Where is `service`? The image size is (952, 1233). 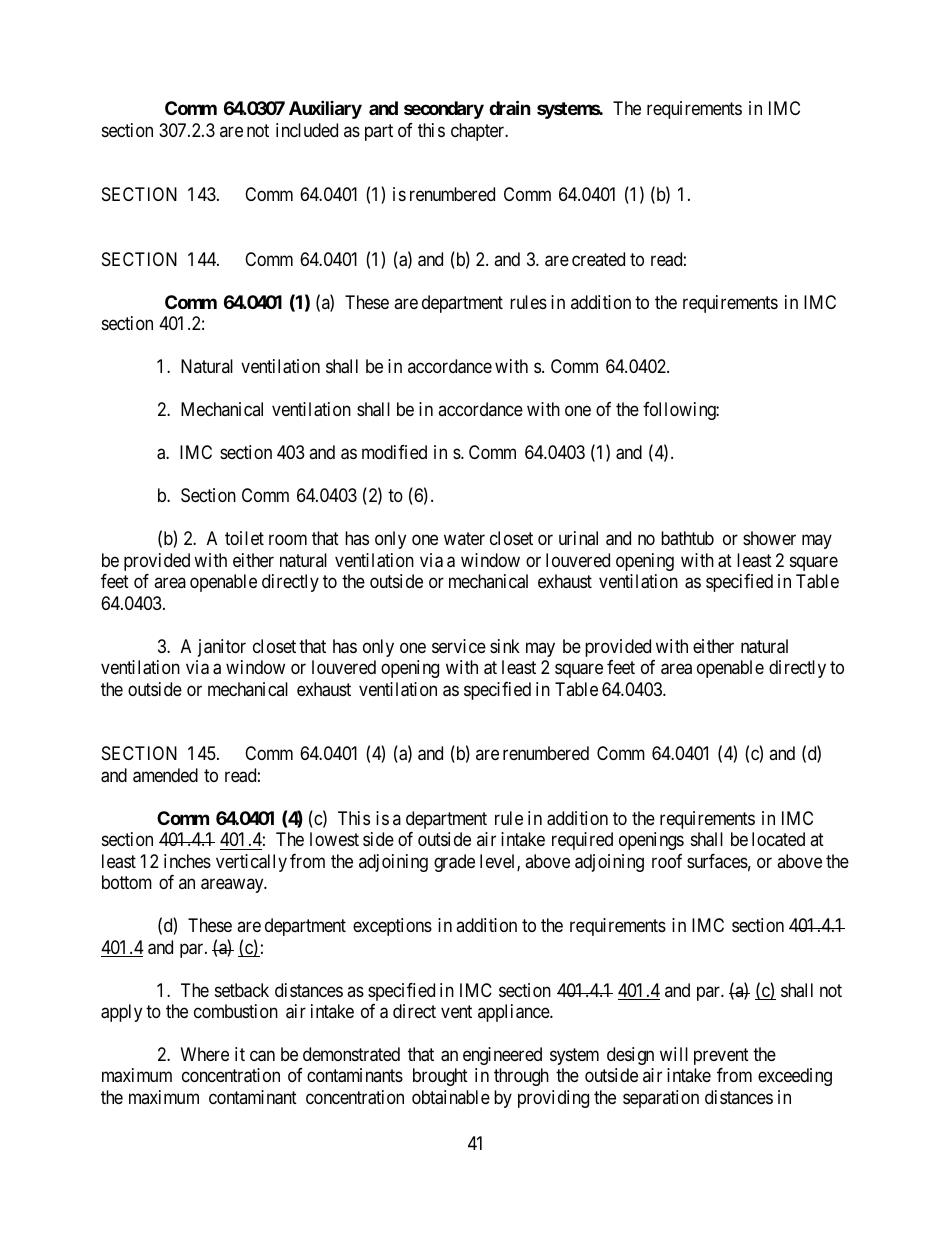 service is located at coordinates (459, 646).
